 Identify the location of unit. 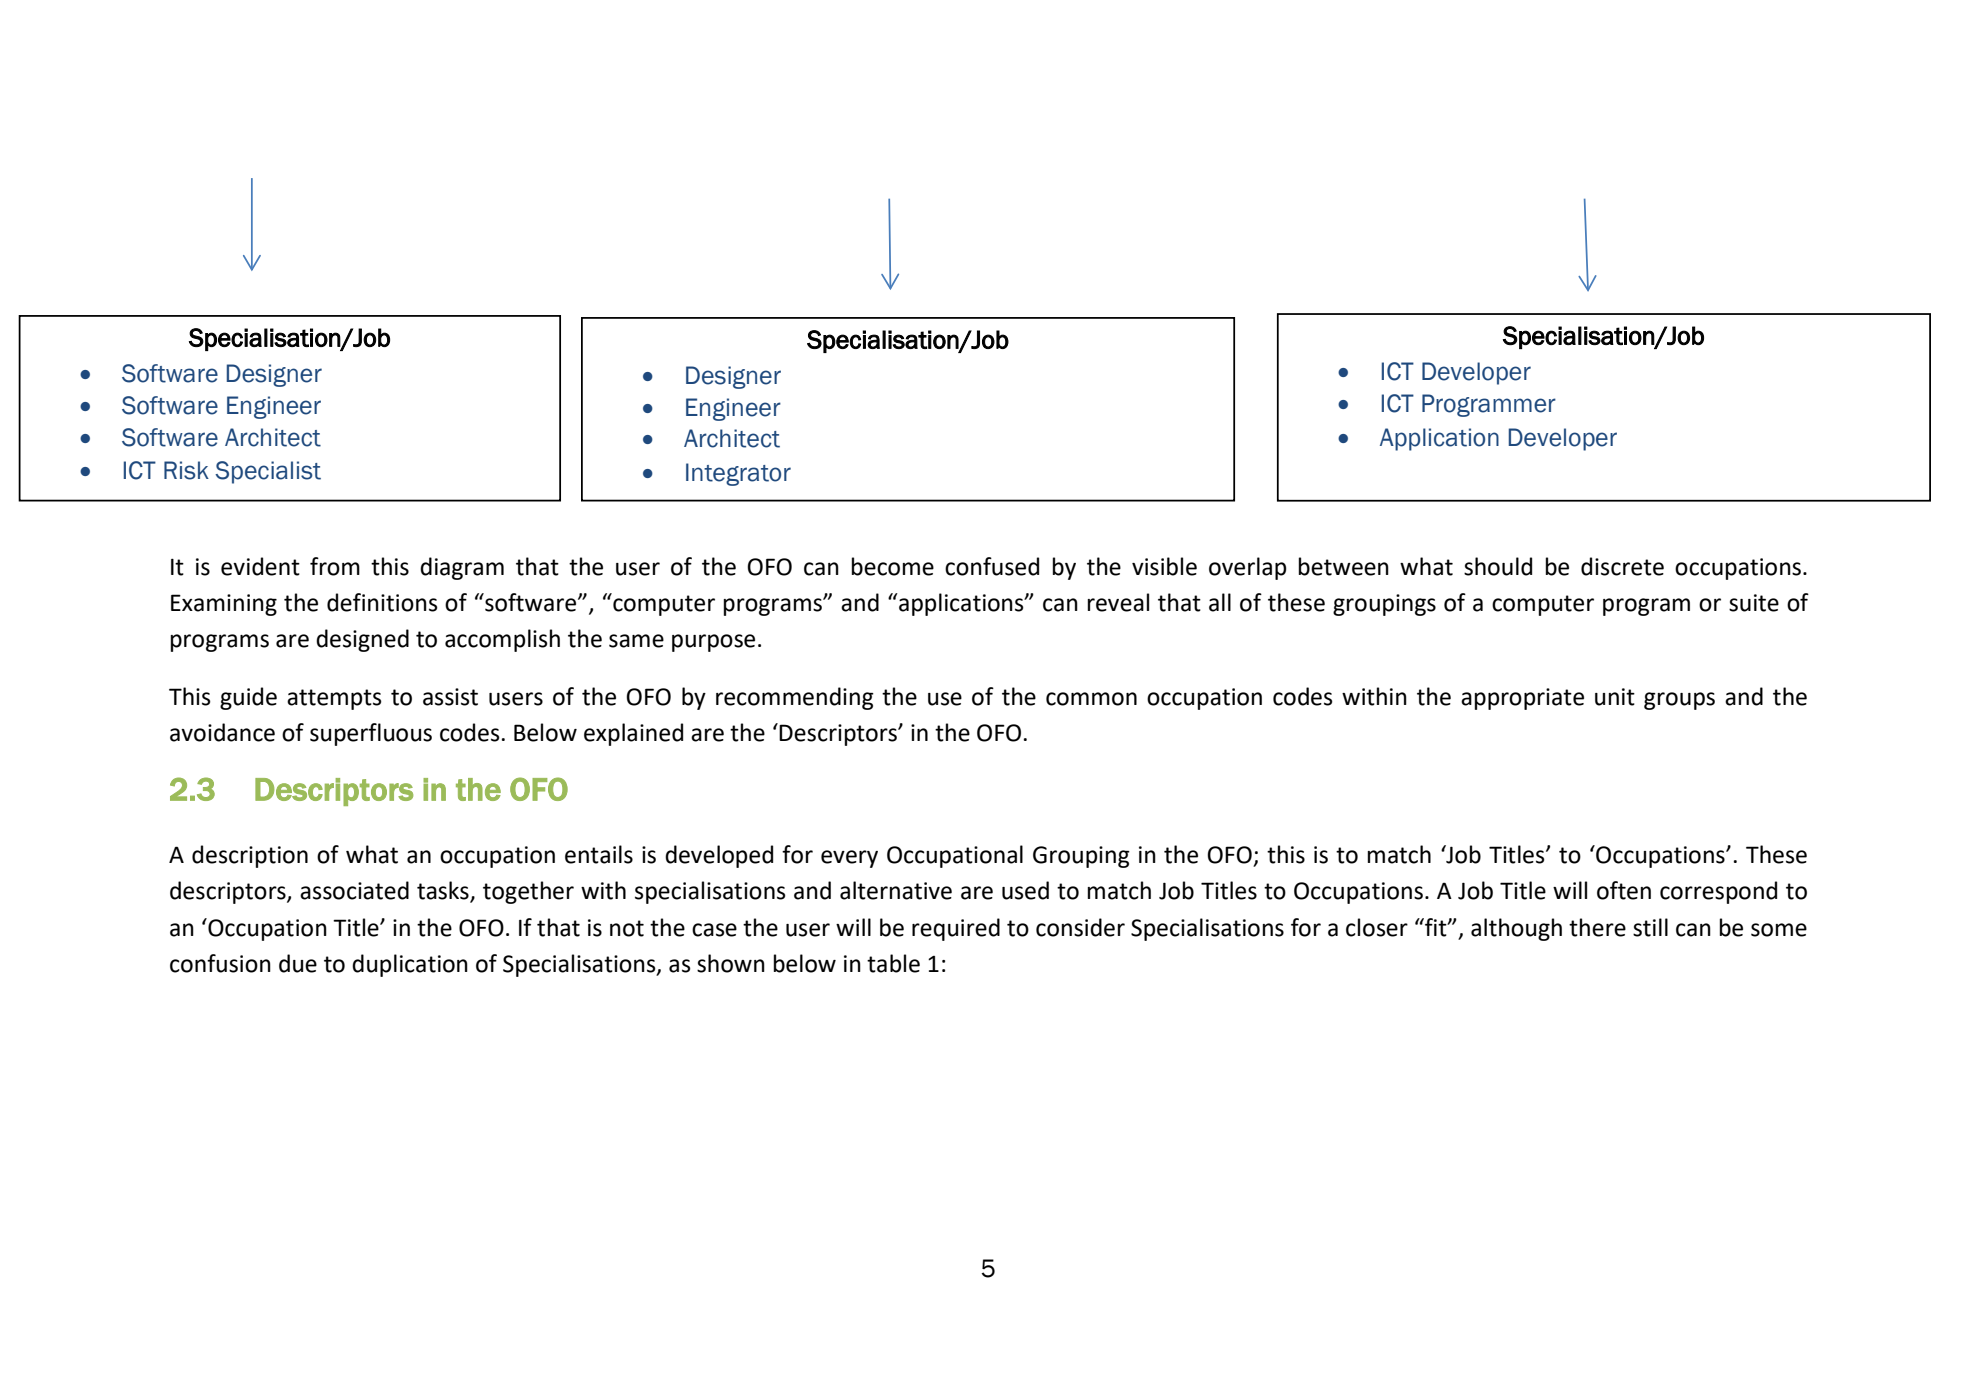
(1615, 697).
